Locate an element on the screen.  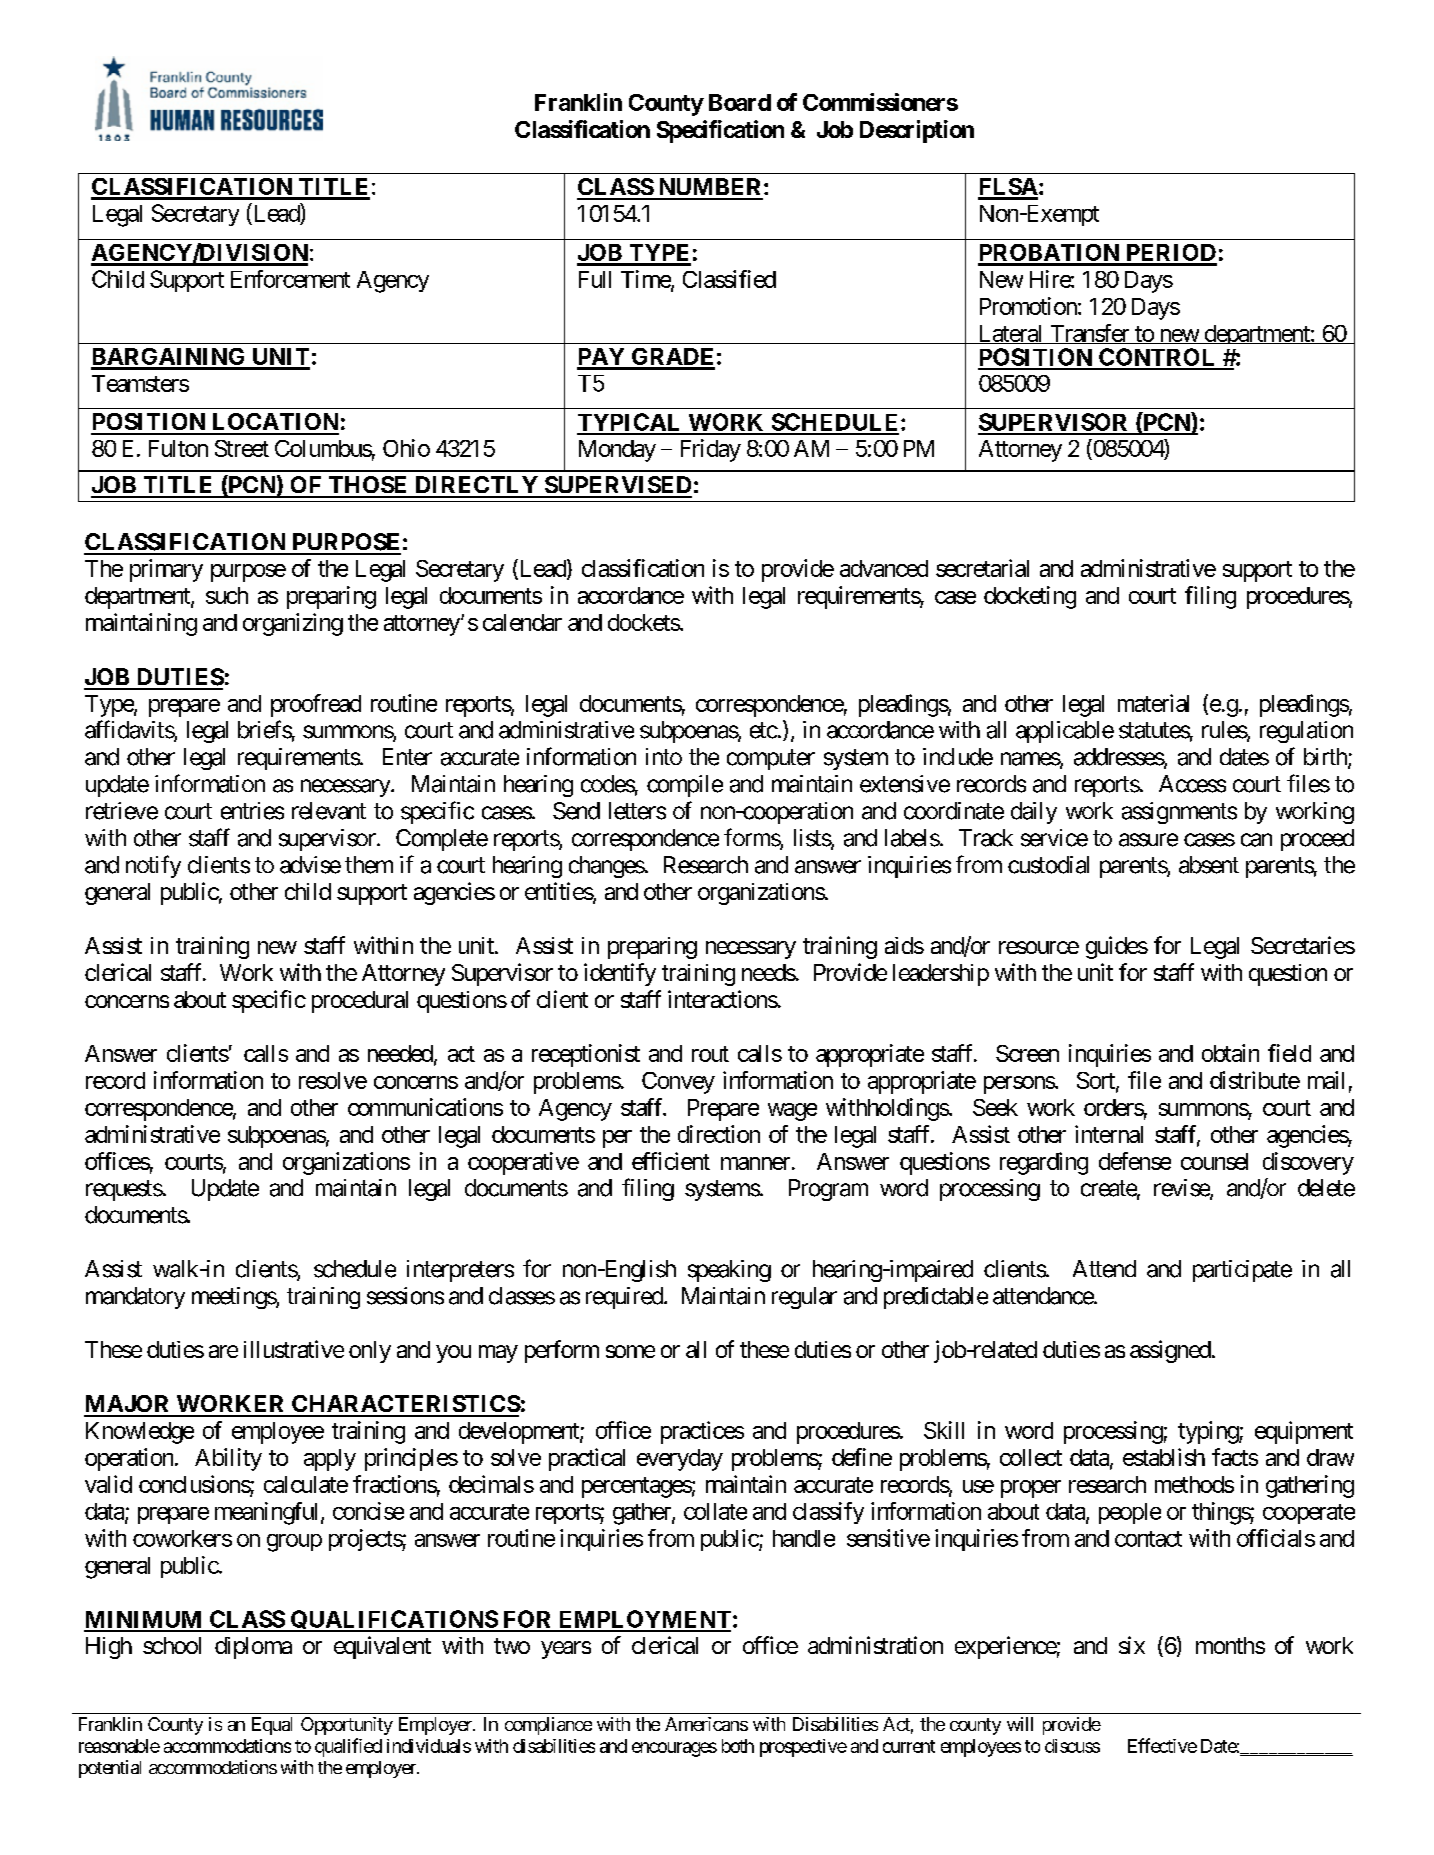
identify is located at coordinates (620, 974).
